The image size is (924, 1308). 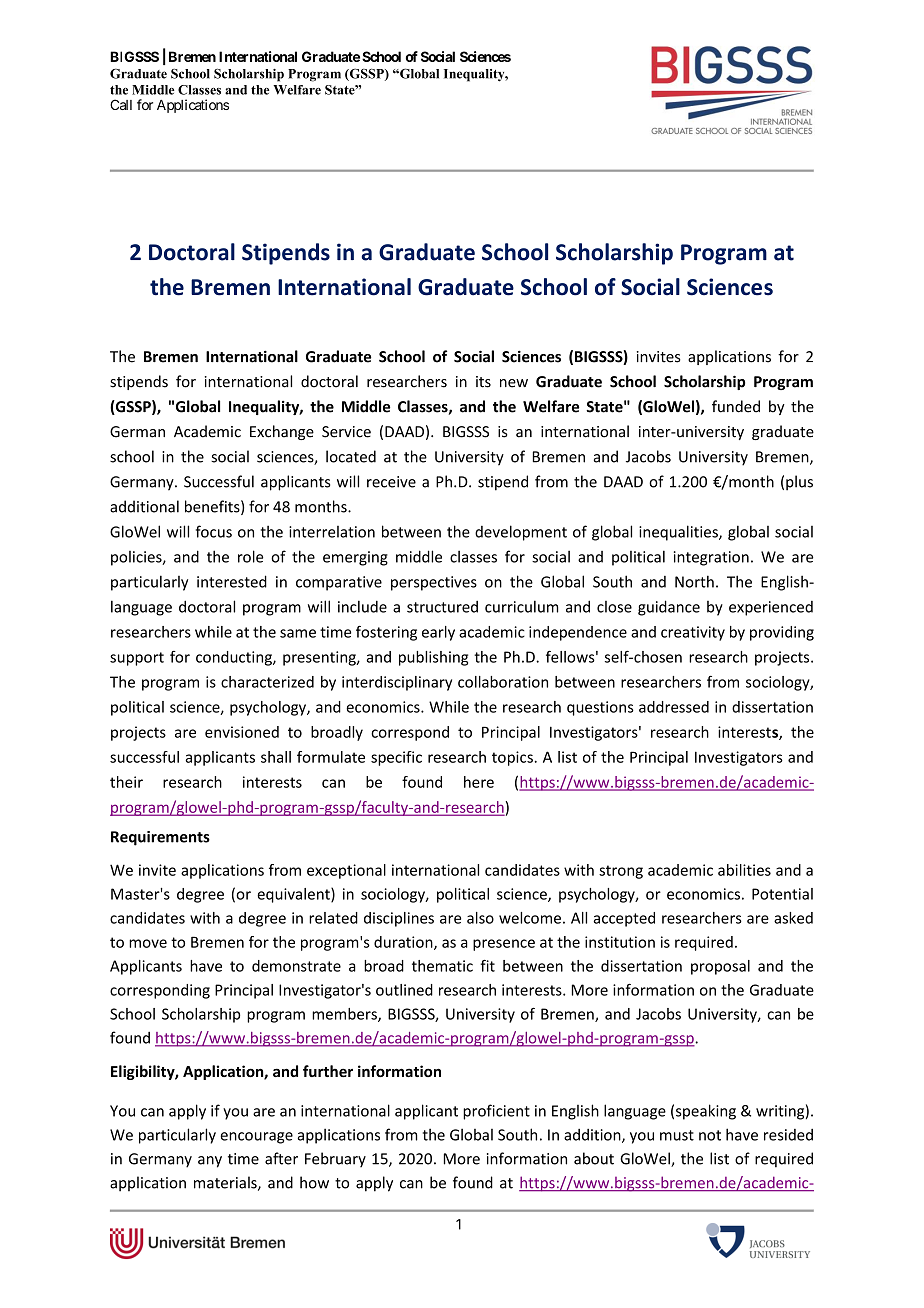 What do you see at coordinates (736, 406) in the image?
I see `funded` at bounding box center [736, 406].
